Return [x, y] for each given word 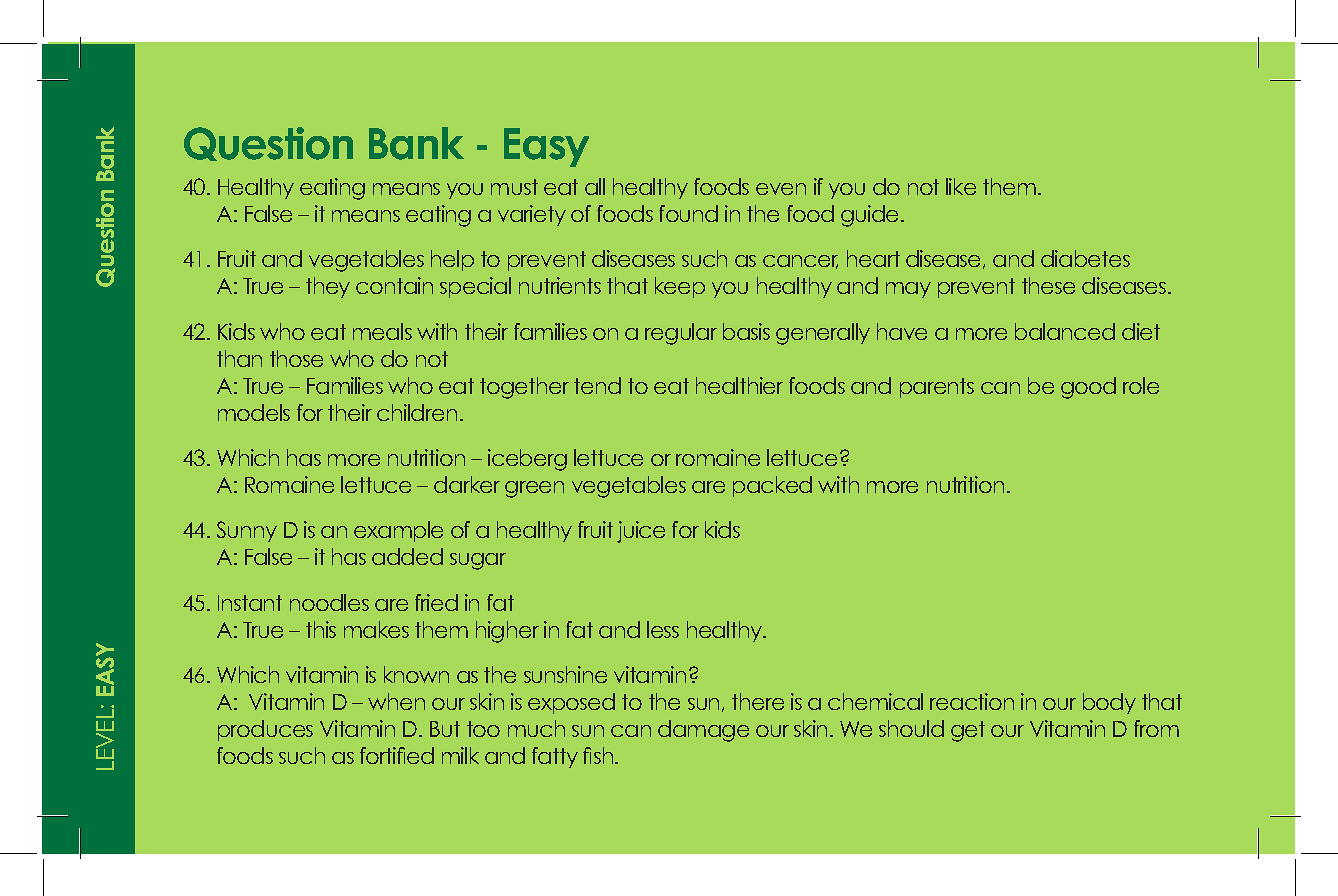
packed [772, 486]
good [1088, 388]
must [514, 187]
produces [265, 730]
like [961, 186]
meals [382, 331]
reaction [972, 701]
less [663, 629]
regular [681, 334]
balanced [1065, 331]
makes [376, 629]
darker [467, 484]
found [688, 213]
